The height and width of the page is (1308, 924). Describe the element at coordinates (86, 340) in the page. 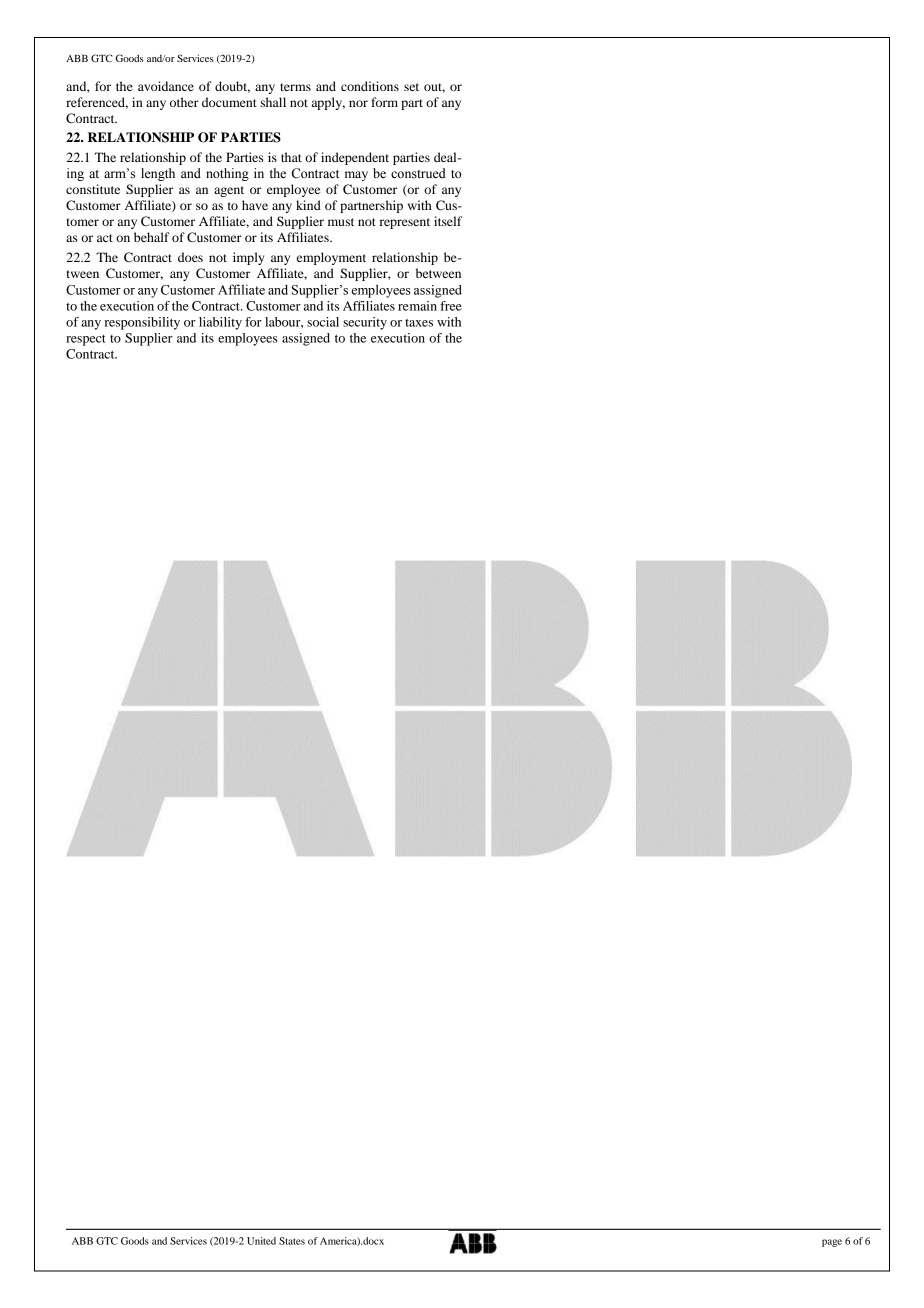

I see `respect` at that location.
